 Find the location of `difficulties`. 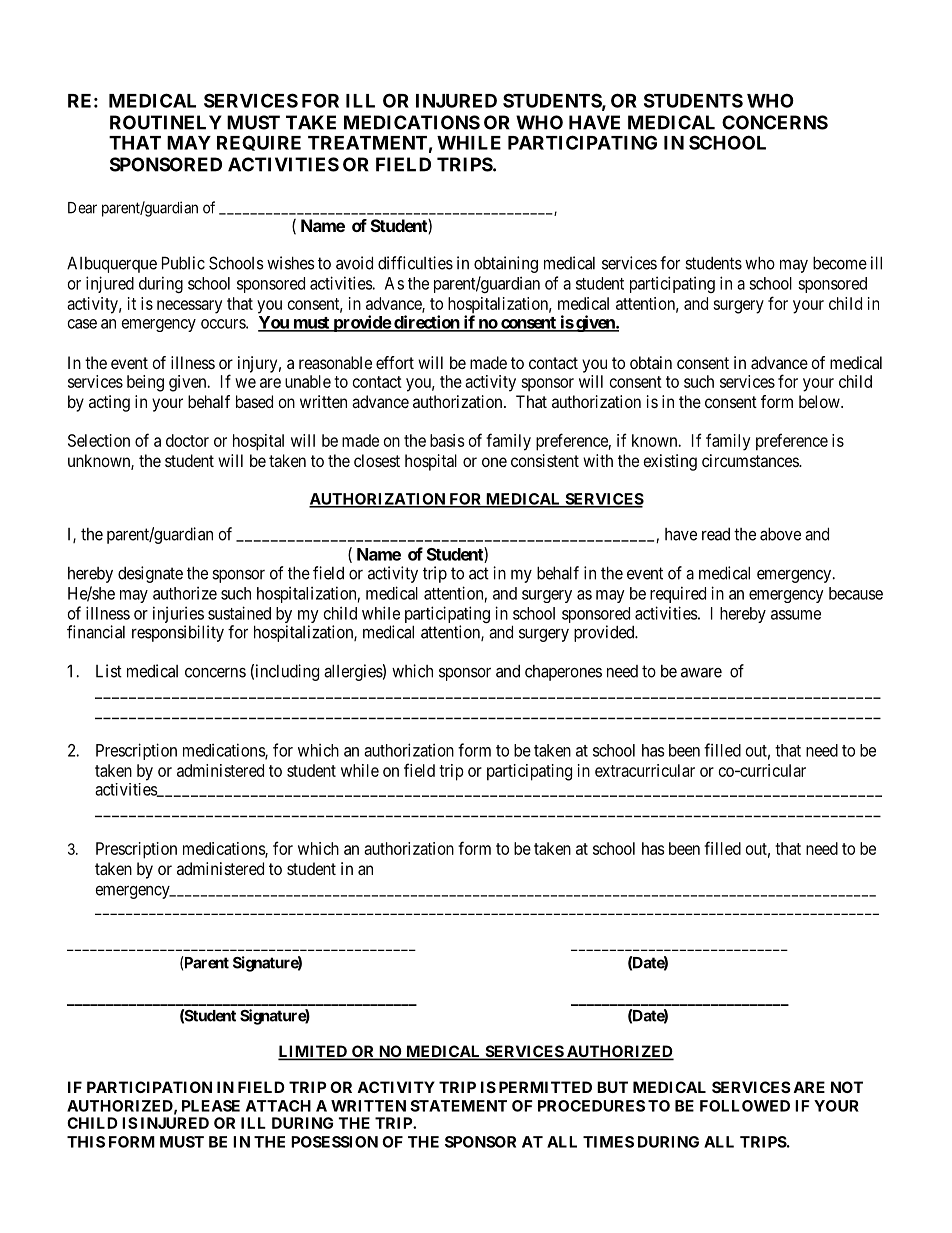

difficulties is located at coordinates (415, 263).
